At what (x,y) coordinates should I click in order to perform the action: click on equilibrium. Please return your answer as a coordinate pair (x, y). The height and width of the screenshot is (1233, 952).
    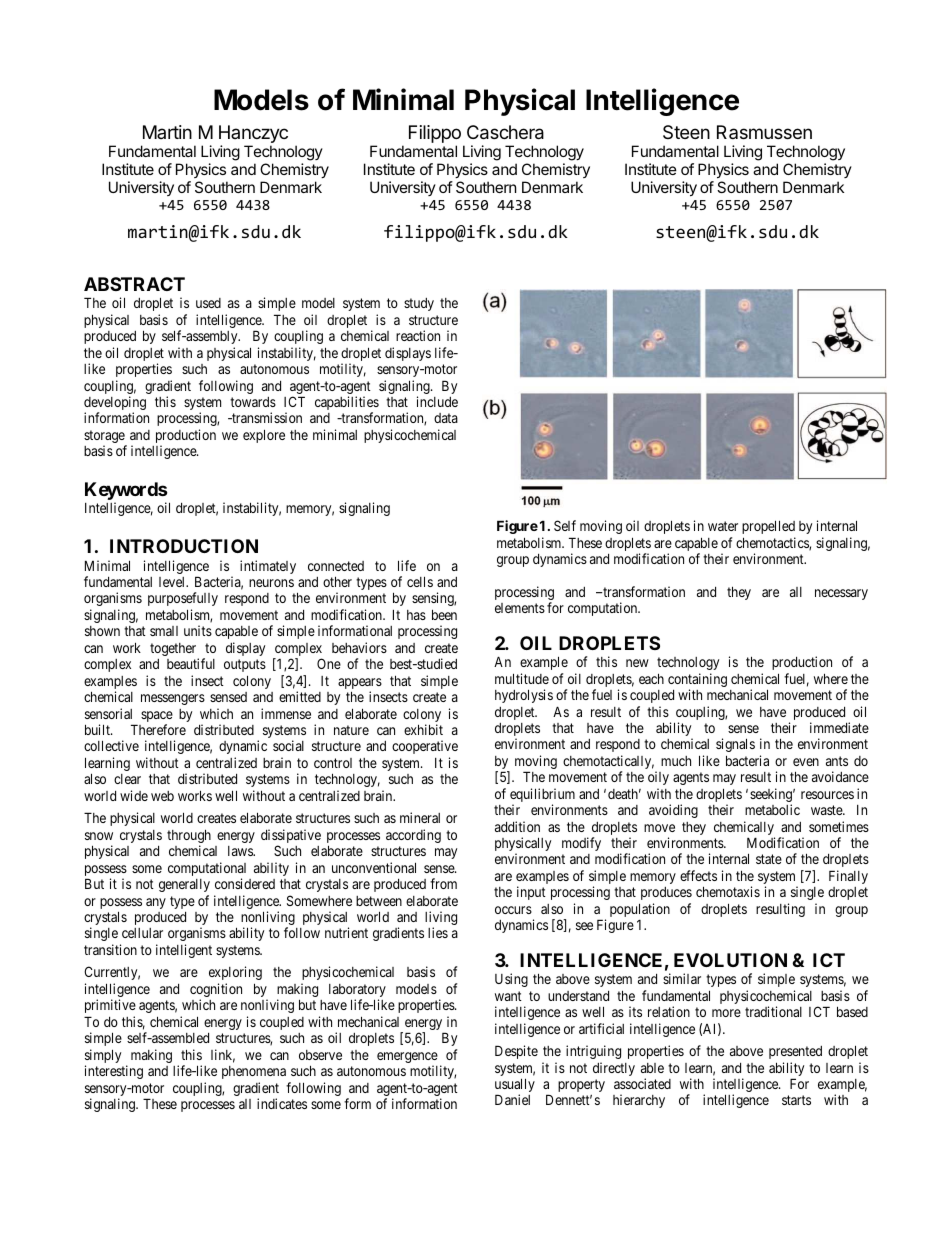
    Looking at the image, I should click on (542, 796).
